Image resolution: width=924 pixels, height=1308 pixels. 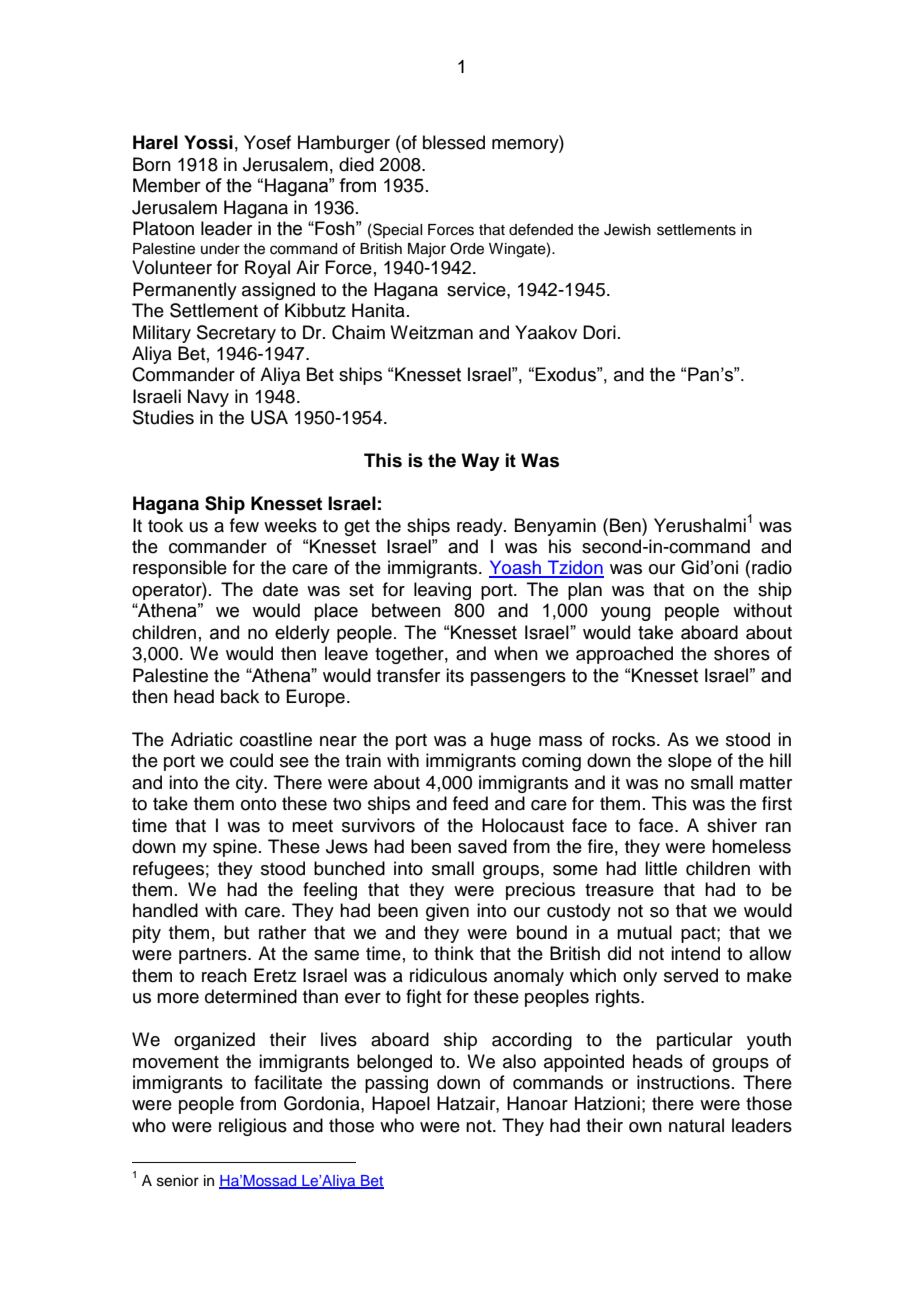 What do you see at coordinates (208, 142) in the page?
I see `Yossi` at bounding box center [208, 142].
